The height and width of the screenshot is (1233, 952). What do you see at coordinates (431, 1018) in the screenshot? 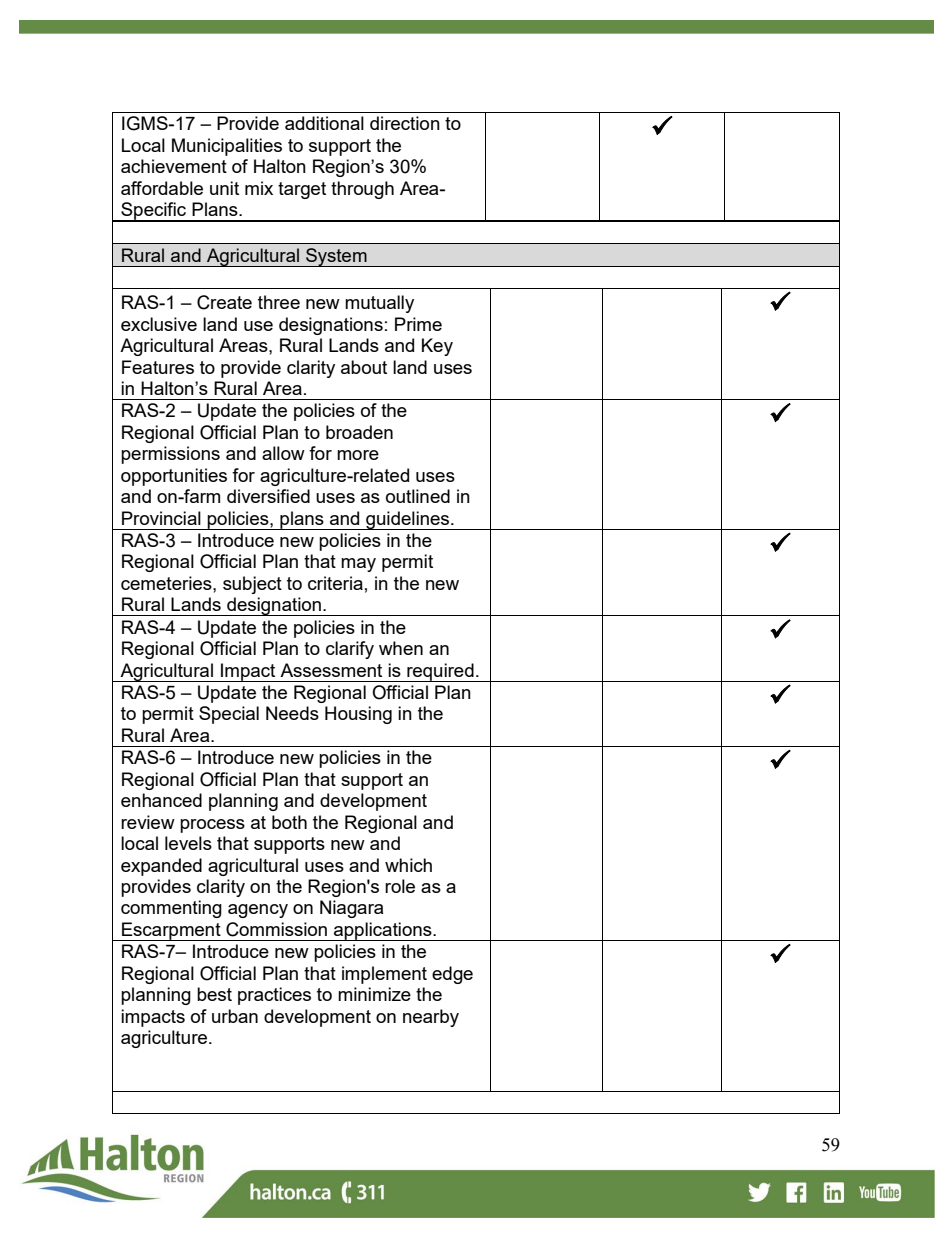
I see `nearby` at bounding box center [431, 1018].
